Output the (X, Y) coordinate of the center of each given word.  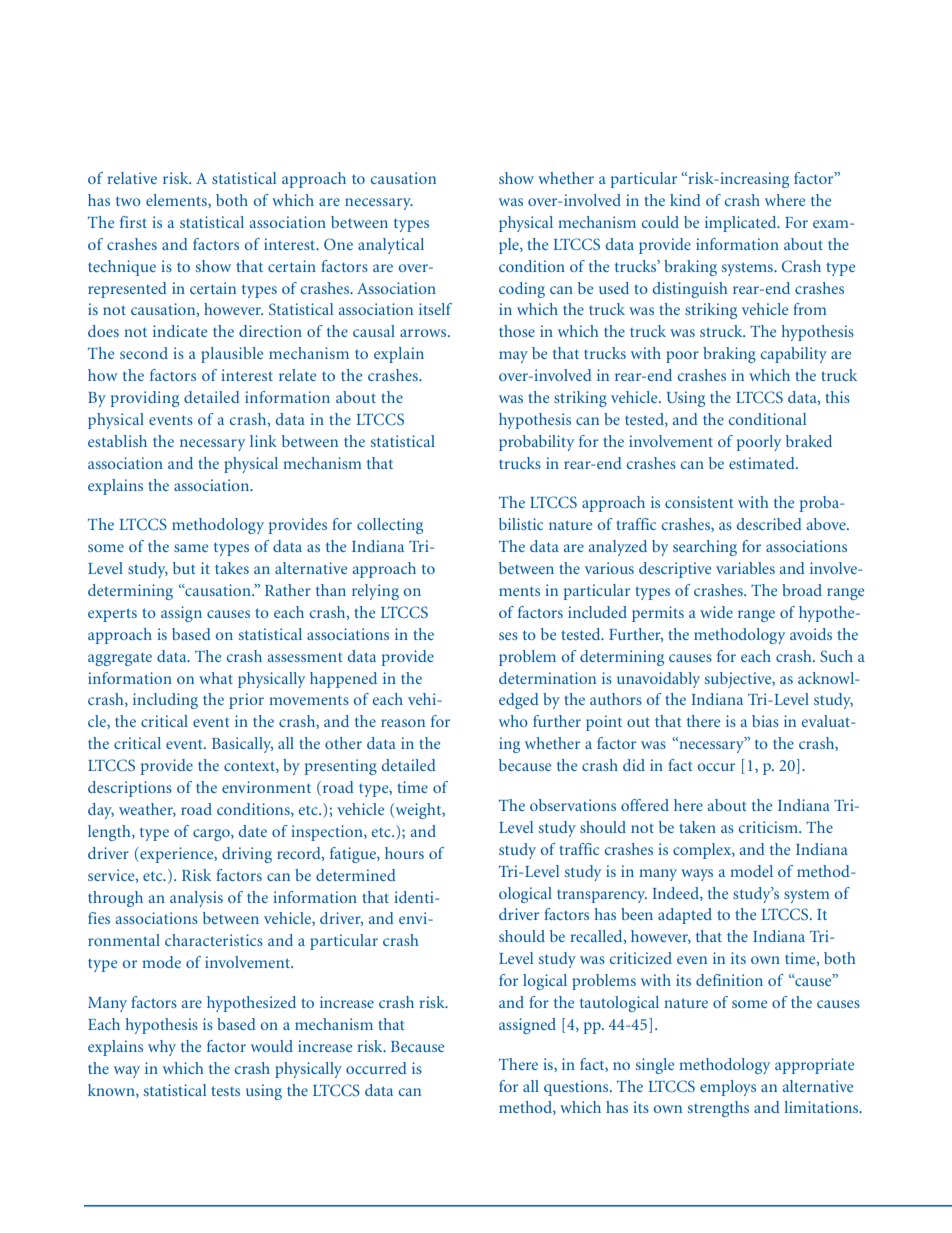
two (128, 201)
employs (728, 1088)
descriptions (130, 789)
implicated (742, 224)
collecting (390, 526)
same (191, 548)
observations (573, 805)
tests (225, 1091)
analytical (391, 246)
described (769, 524)
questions (577, 1088)
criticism (769, 827)
